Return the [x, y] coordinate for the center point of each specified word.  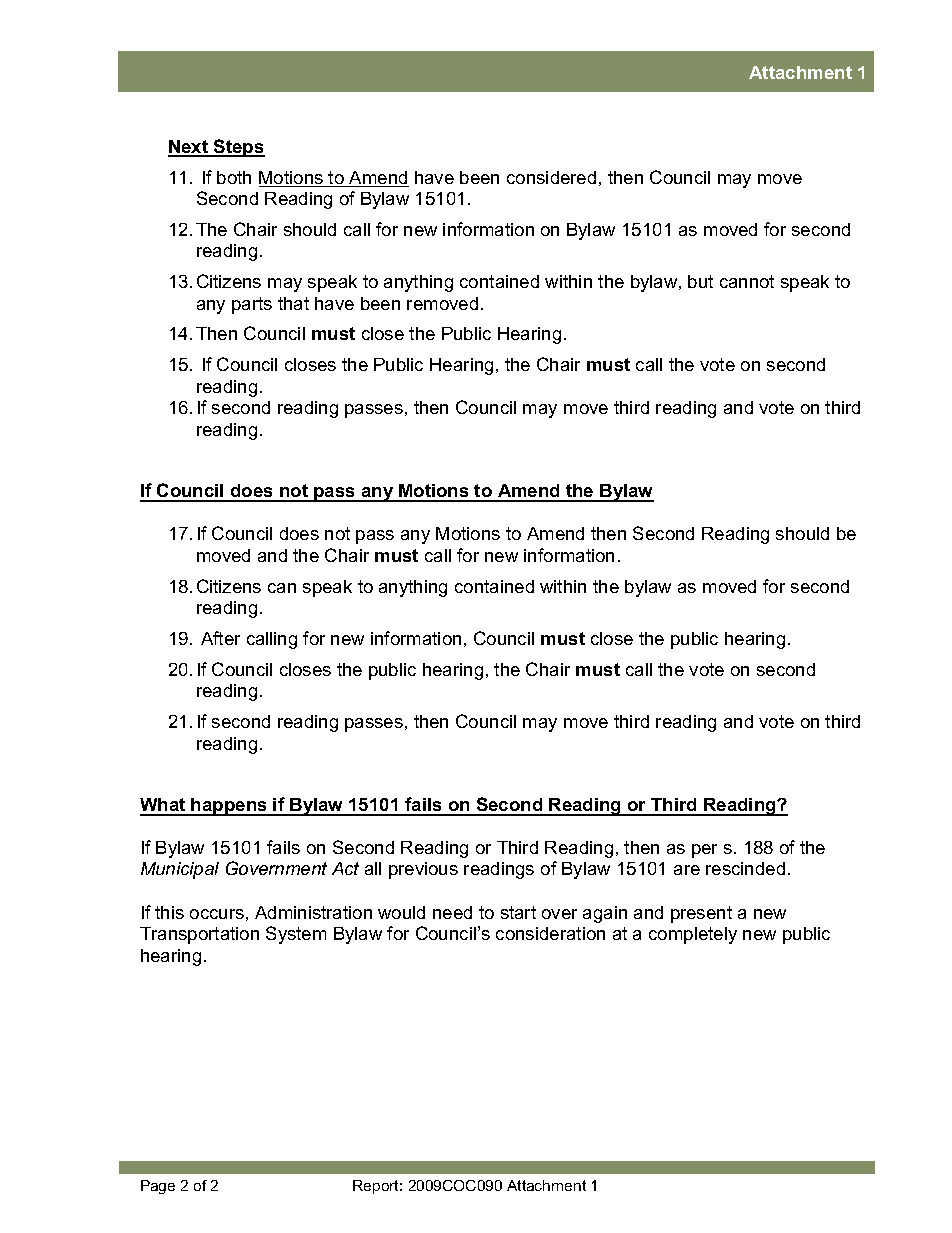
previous [423, 870]
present [701, 914]
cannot [747, 281]
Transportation [199, 935]
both [234, 177]
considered [551, 177]
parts [252, 305]
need [452, 912]
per [704, 851]
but [700, 281]
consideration [550, 933]
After [220, 638]
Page [158, 1187]
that [293, 303]
